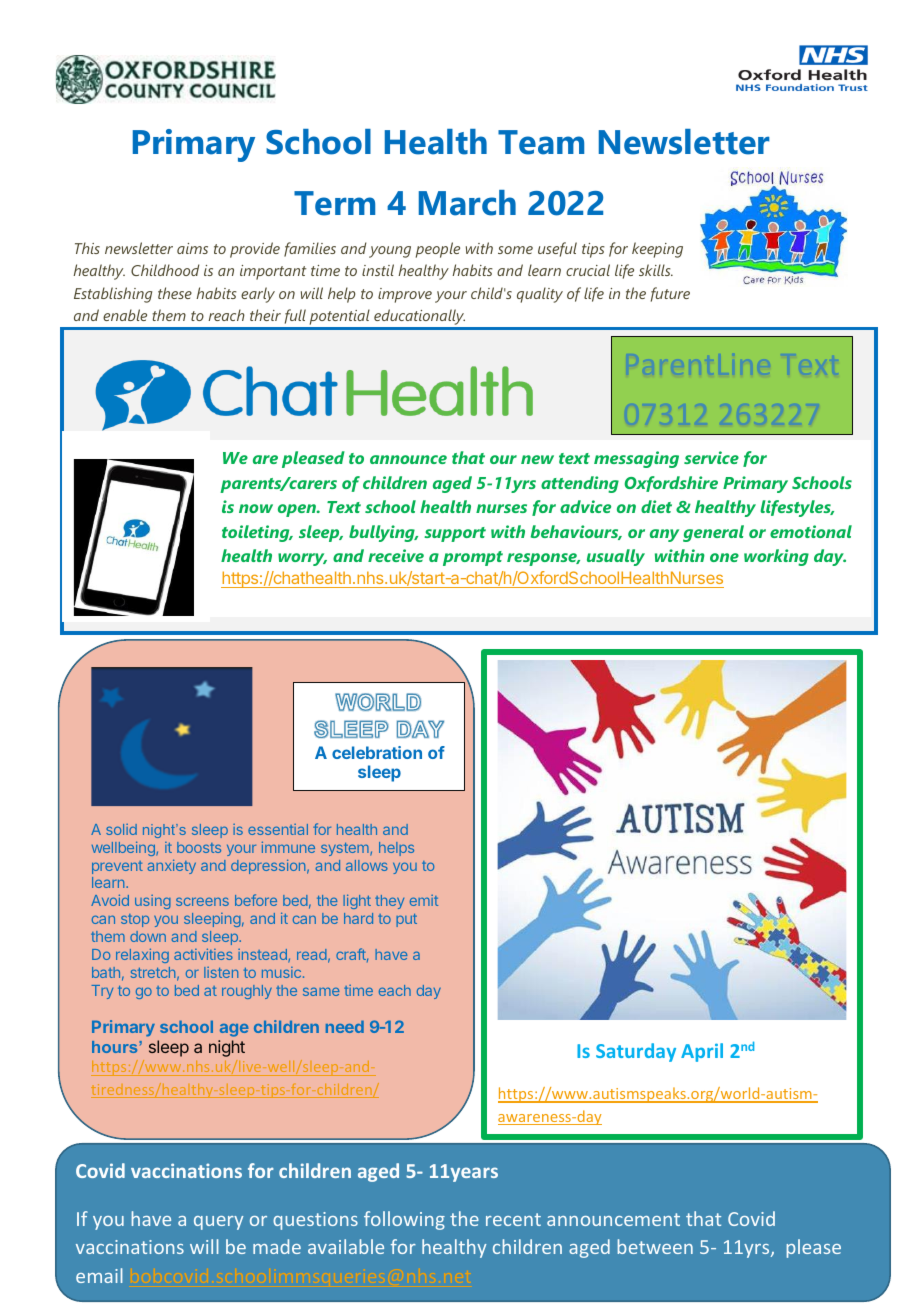 The width and height of the document is (924, 1308). Describe the element at coordinates (121, 829) in the document. I see `solid` at that location.
